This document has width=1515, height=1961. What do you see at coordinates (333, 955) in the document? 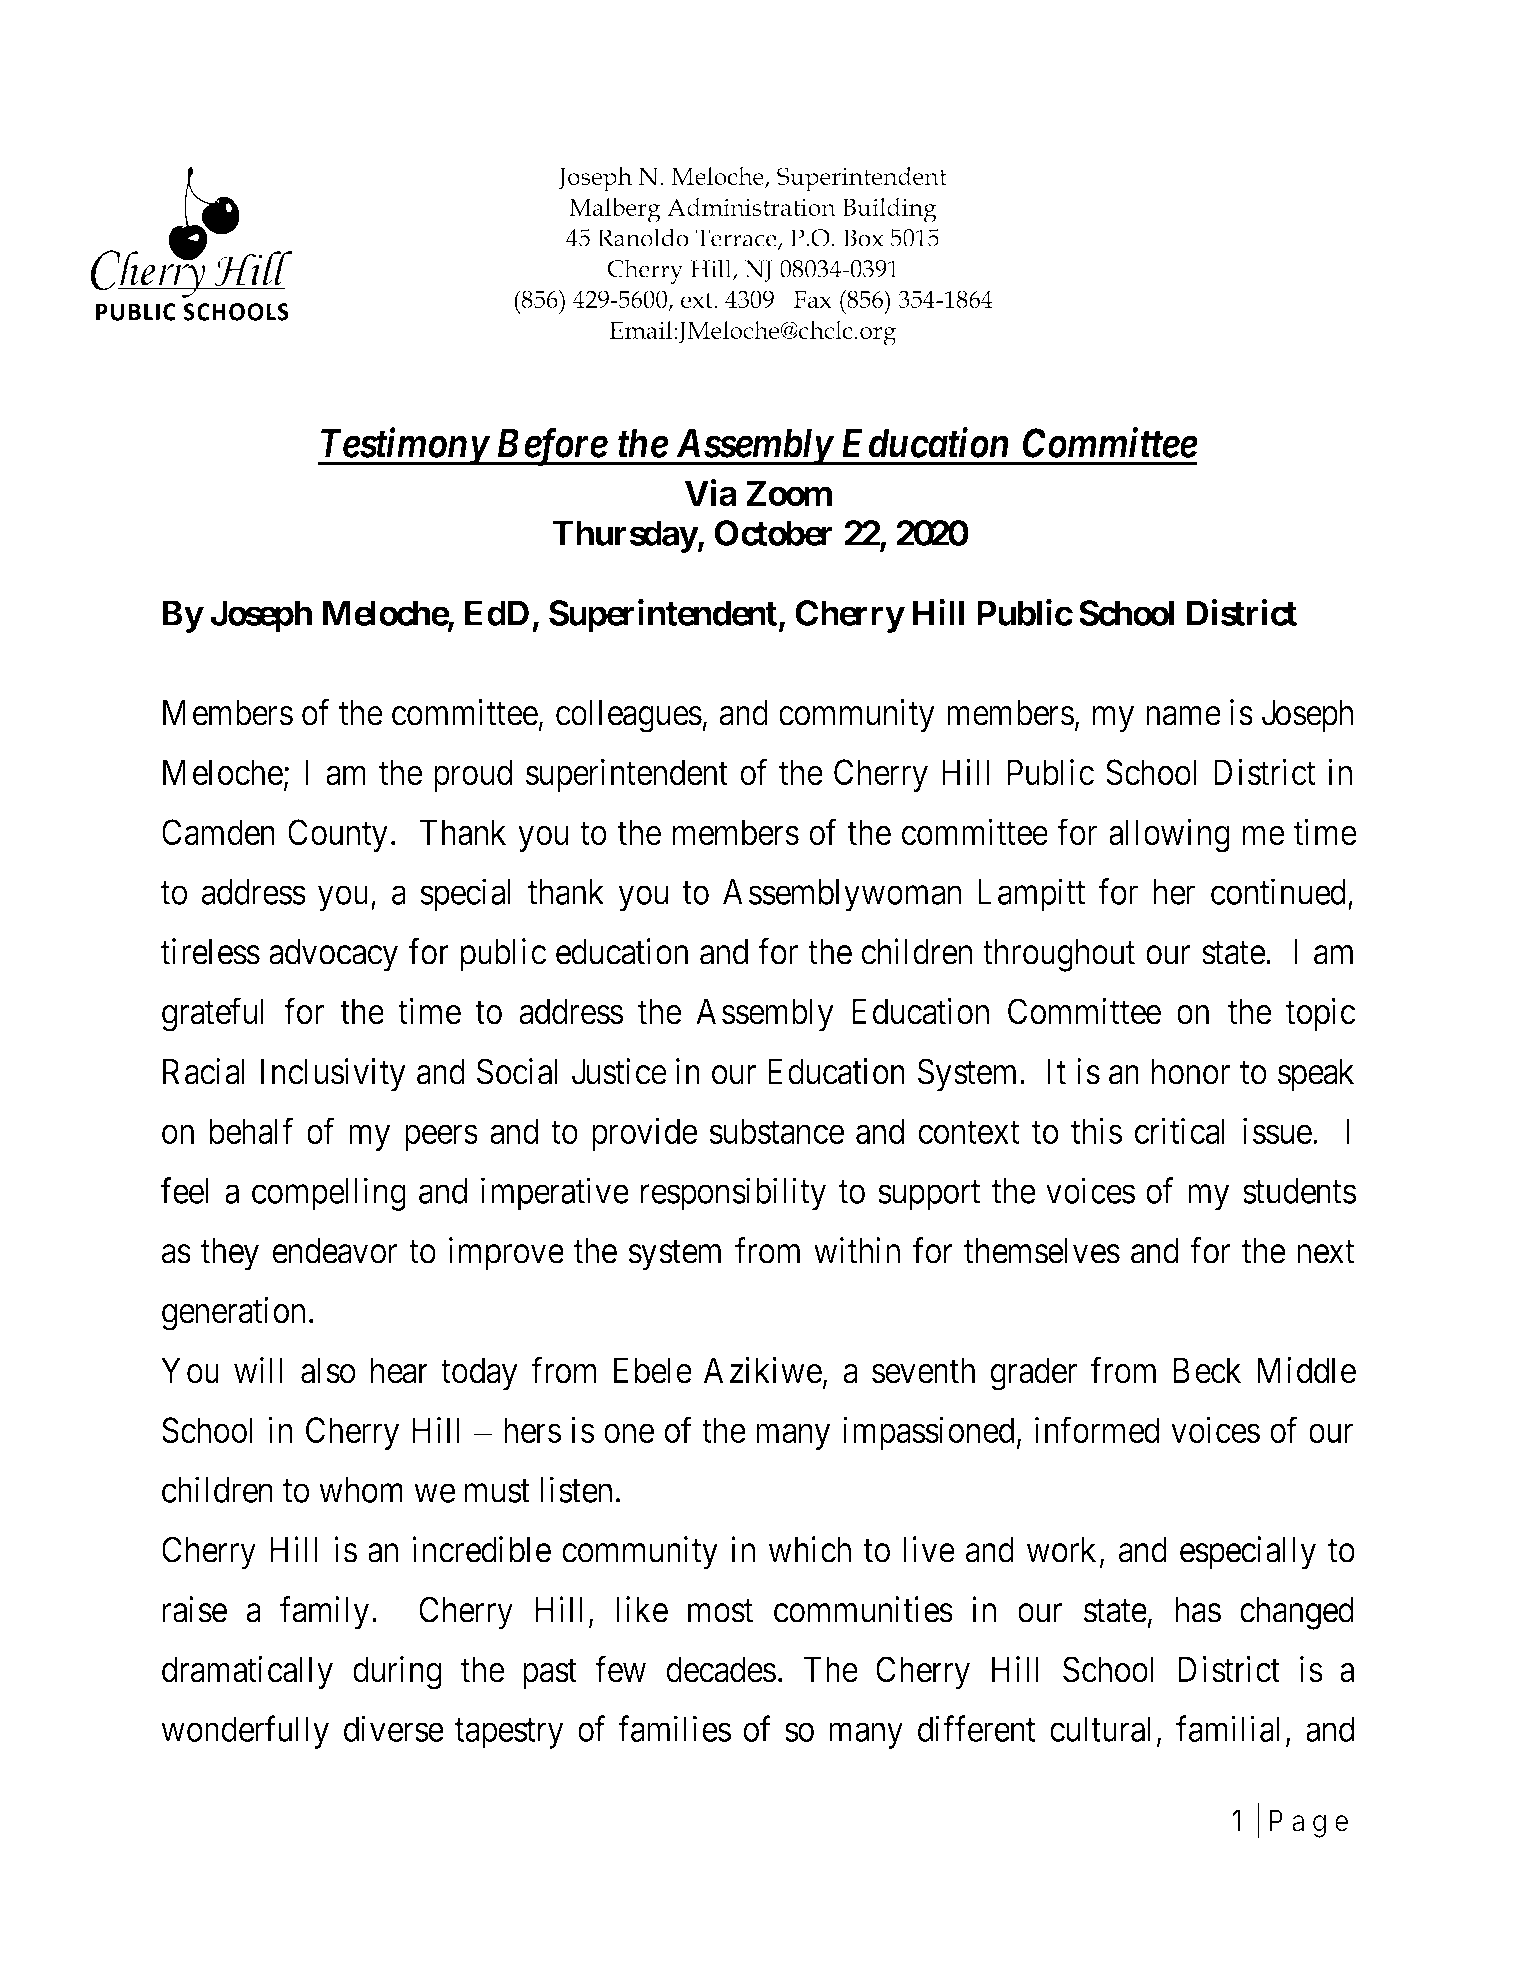
I see `advocacy` at bounding box center [333, 955].
